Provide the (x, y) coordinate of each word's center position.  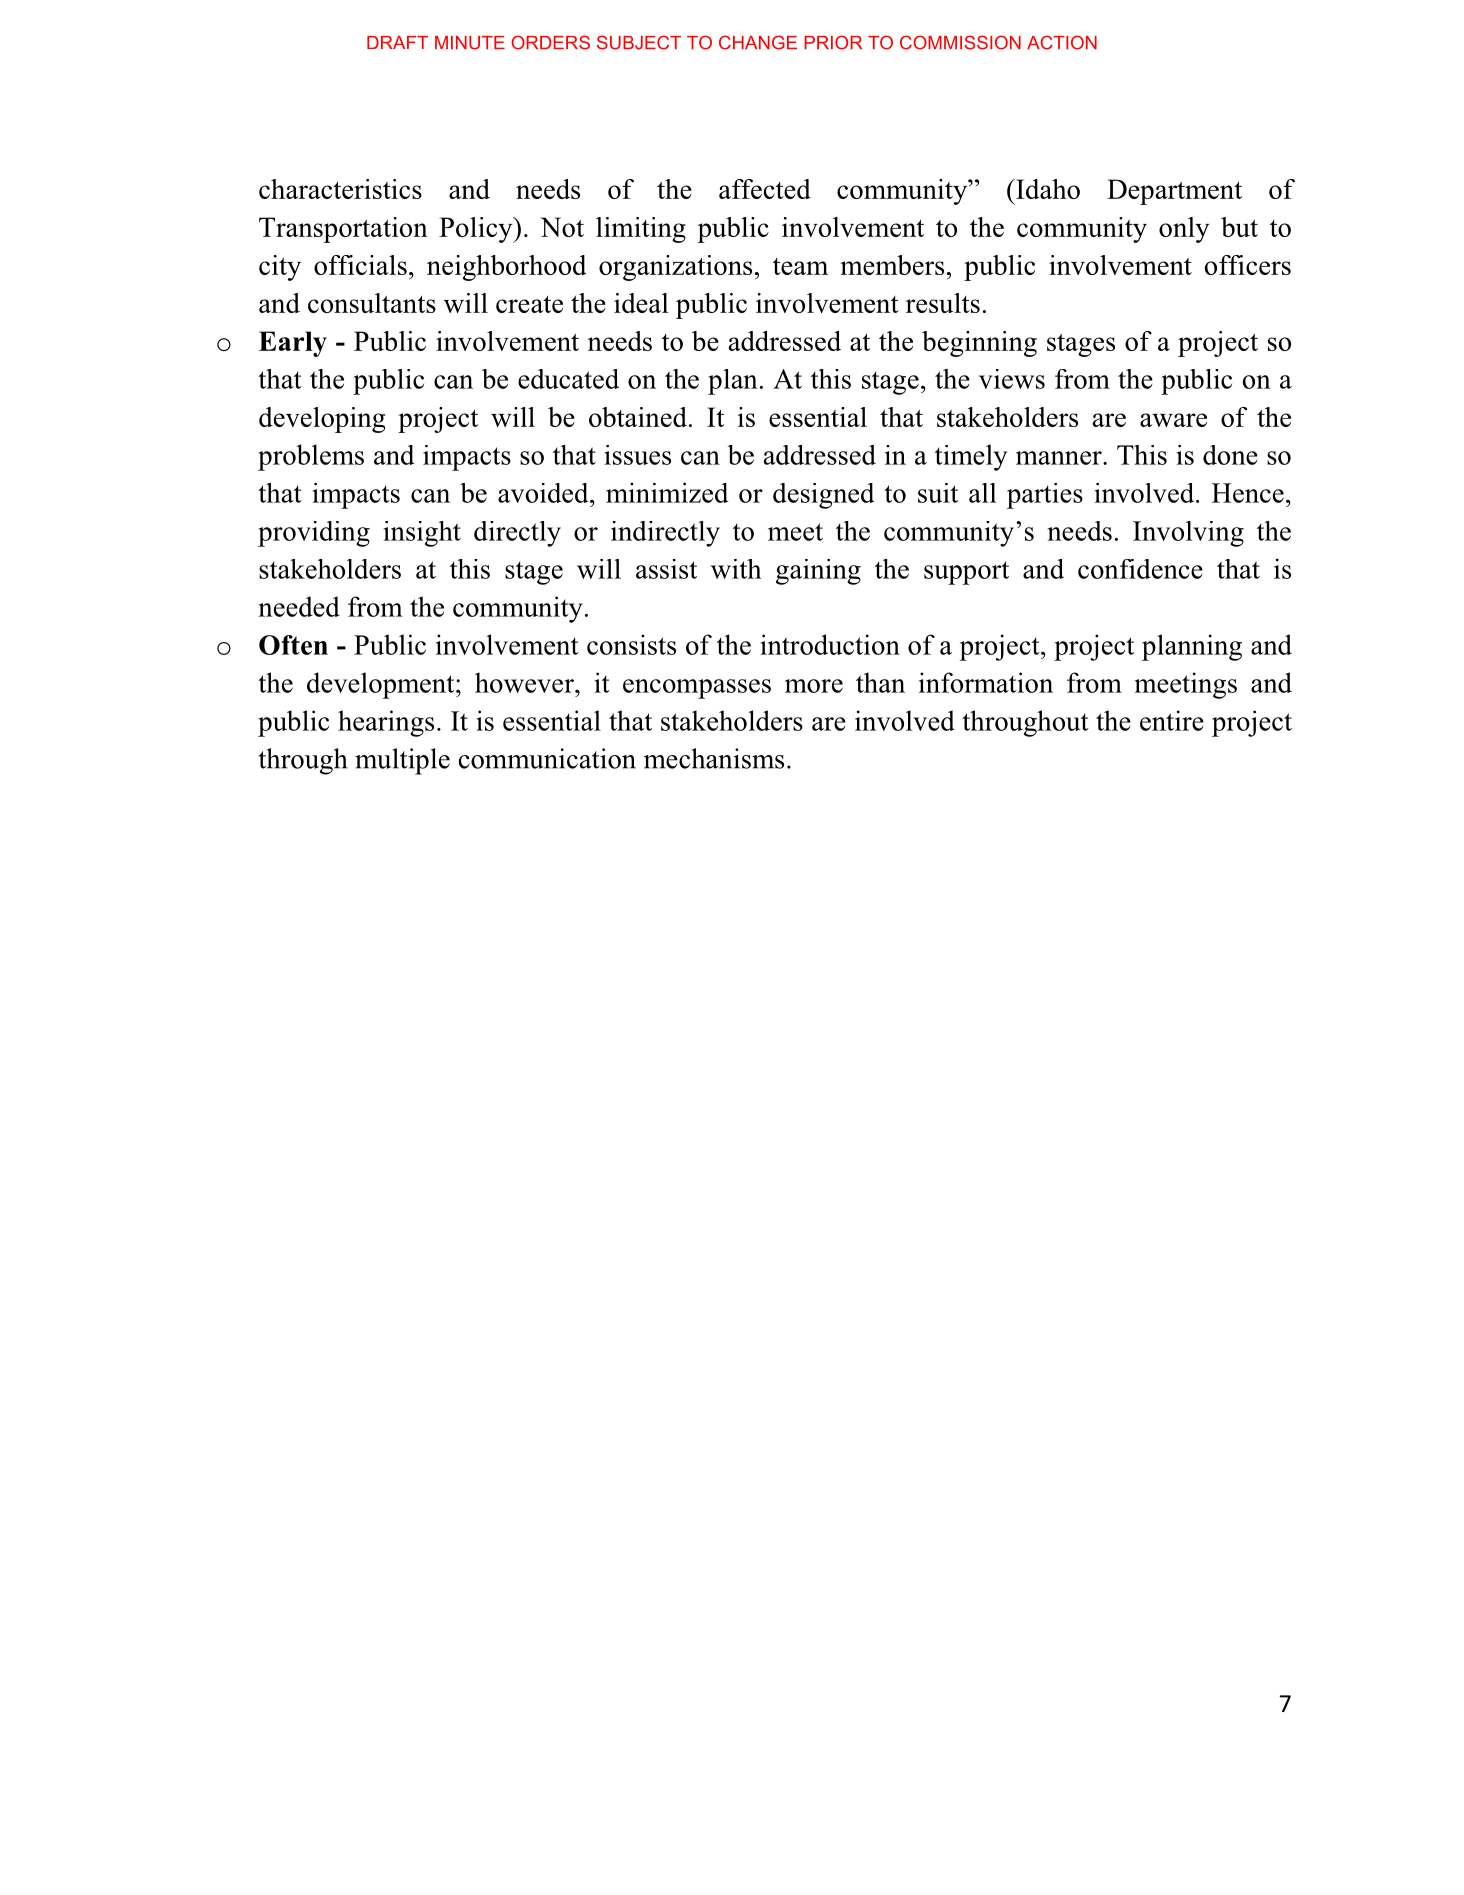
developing (322, 420)
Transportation (343, 230)
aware (1173, 420)
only (1184, 230)
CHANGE (758, 42)
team (800, 266)
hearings (386, 723)
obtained (638, 417)
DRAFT (397, 42)
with (736, 569)
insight (422, 534)
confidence (1140, 569)
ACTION (1062, 42)
